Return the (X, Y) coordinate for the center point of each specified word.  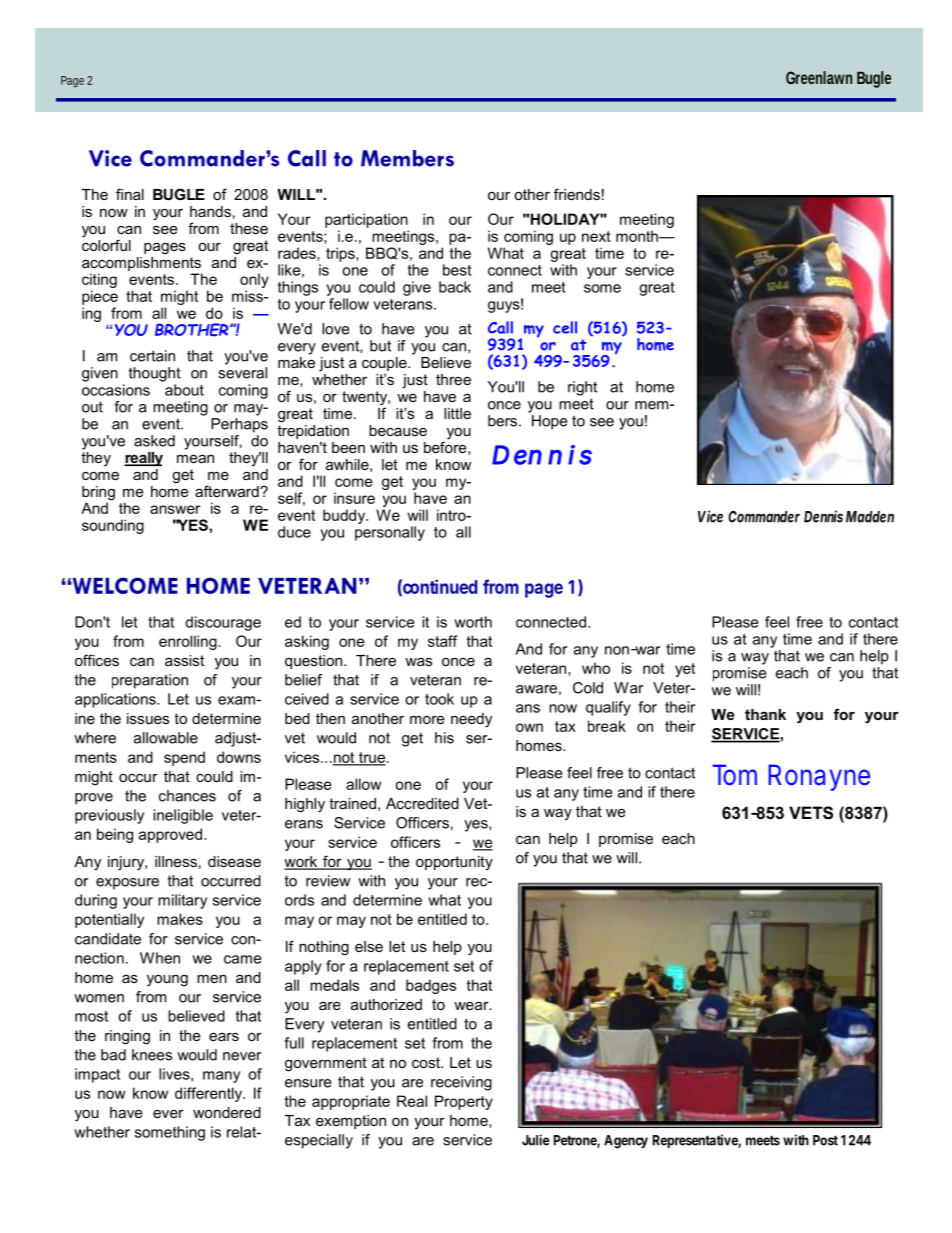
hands (210, 211)
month (638, 236)
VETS (811, 813)
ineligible (183, 816)
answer (175, 509)
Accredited (422, 803)
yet (685, 670)
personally (390, 533)
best (457, 270)
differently (210, 1094)
